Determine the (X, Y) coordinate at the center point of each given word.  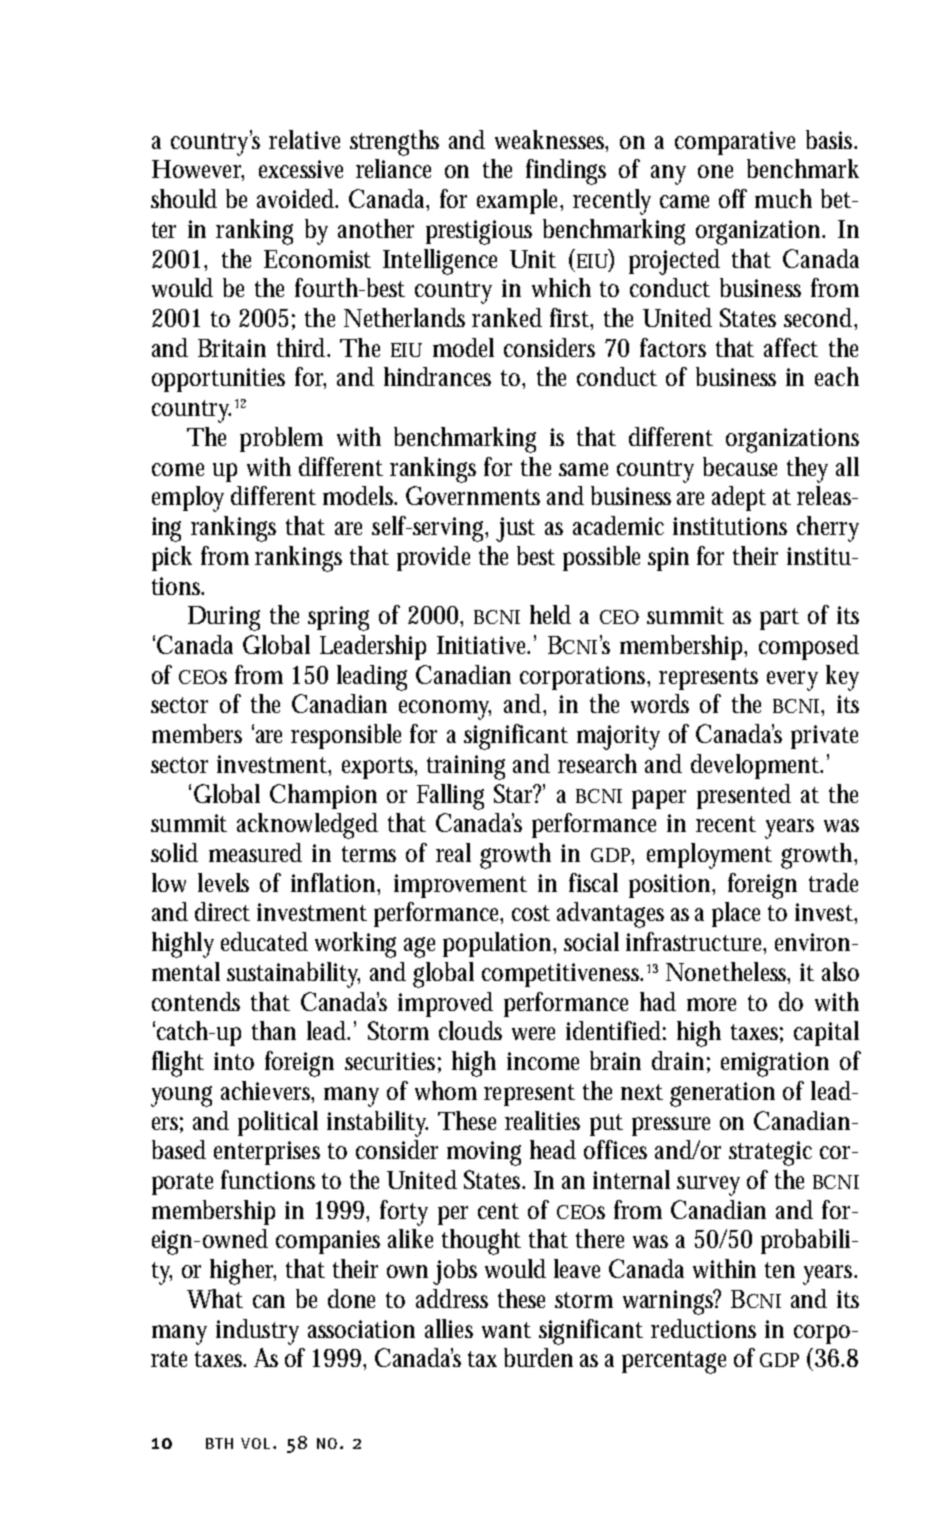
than (274, 1030)
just (515, 529)
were (533, 1033)
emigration (775, 1064)
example (520, 201)
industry (257, 1332)
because (740, 466)
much (783, 198)
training (466, 767)
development (757, 766)
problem (281, 439)
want (506, 1330)
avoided (297, 198)
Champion (323, 796)
